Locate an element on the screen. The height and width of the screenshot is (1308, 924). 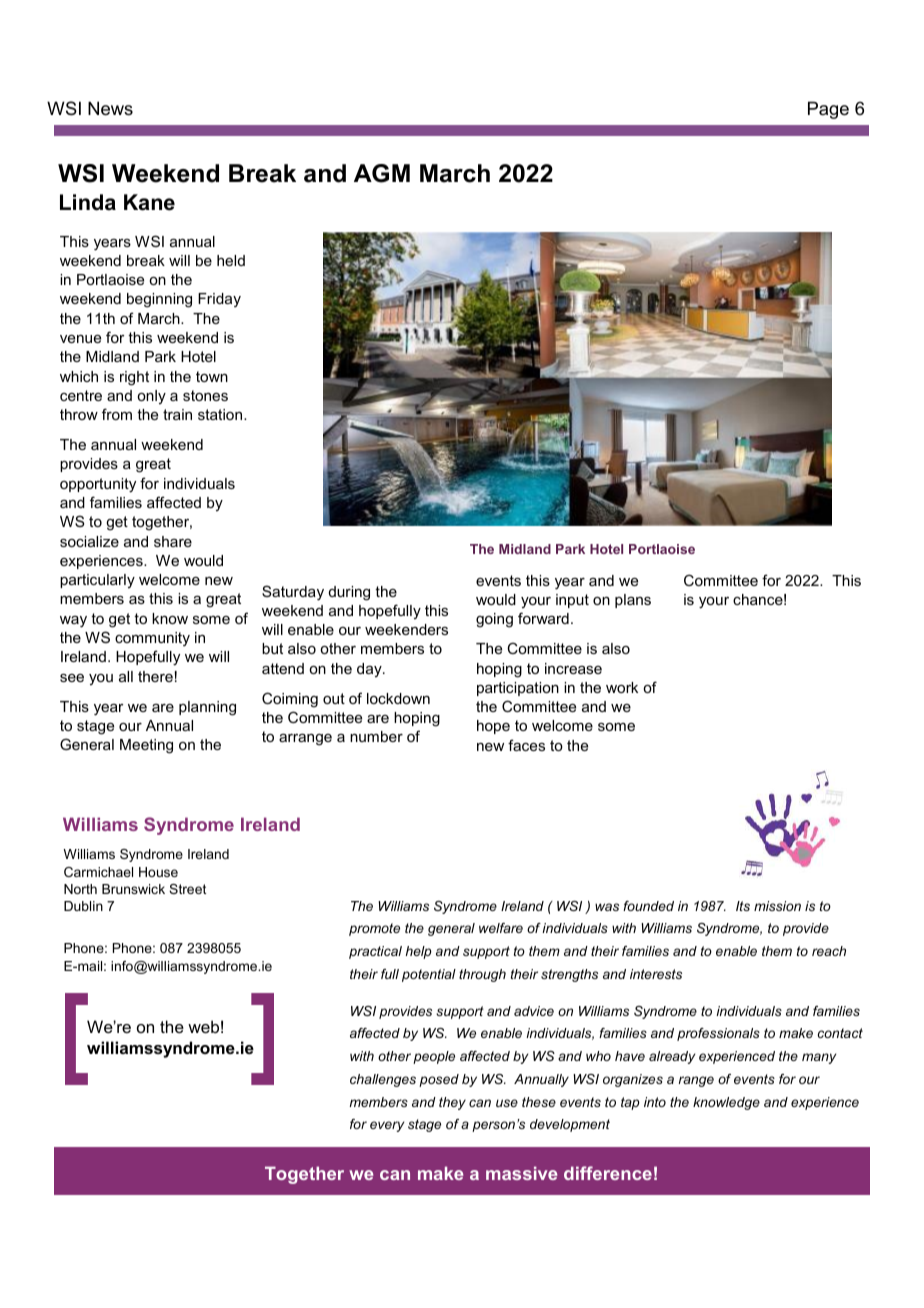
AGM is located at coordinates (382, 173).
